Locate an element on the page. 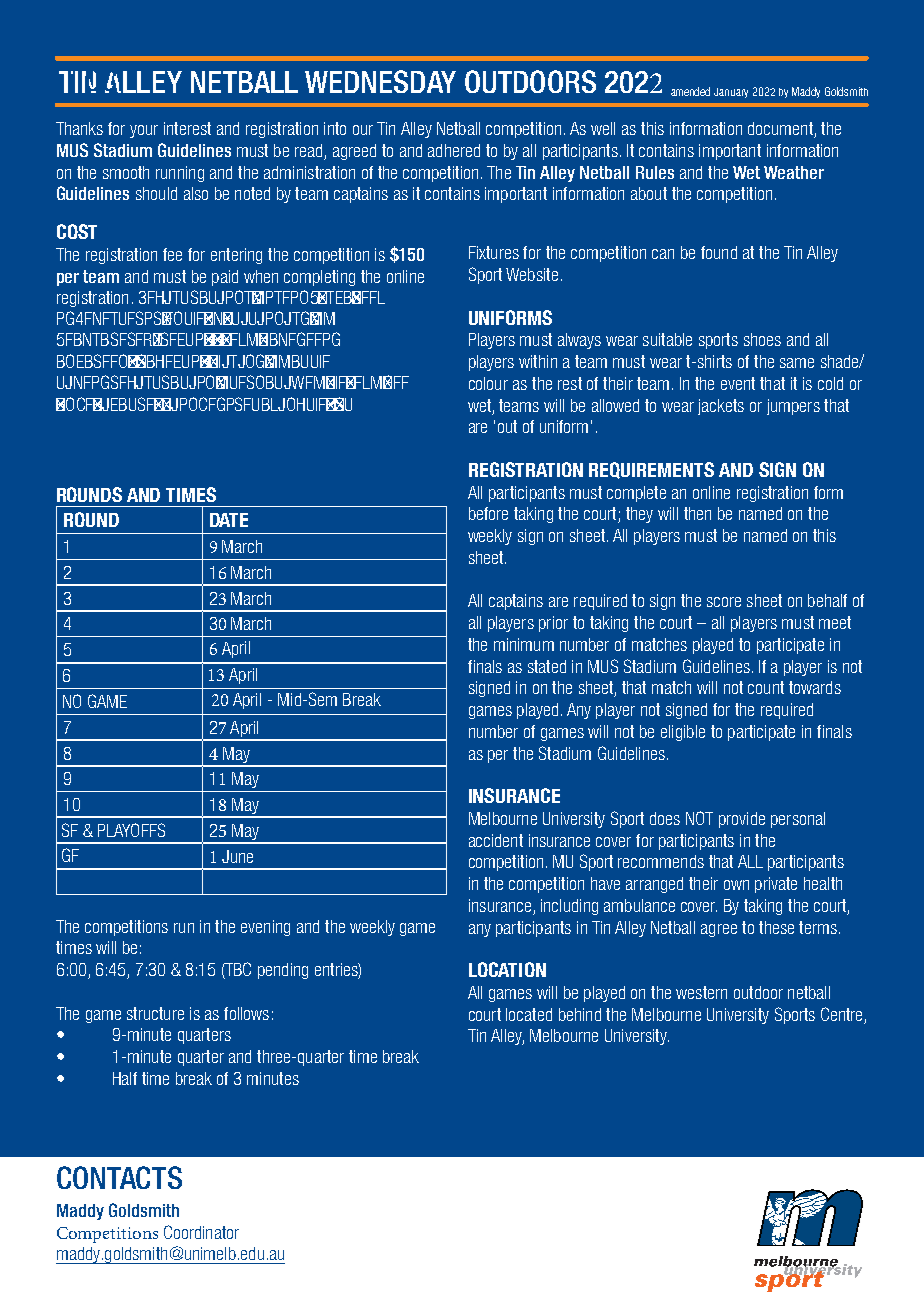 The image size is (924, 1308). DATE is located at coordinates (229, 520).
